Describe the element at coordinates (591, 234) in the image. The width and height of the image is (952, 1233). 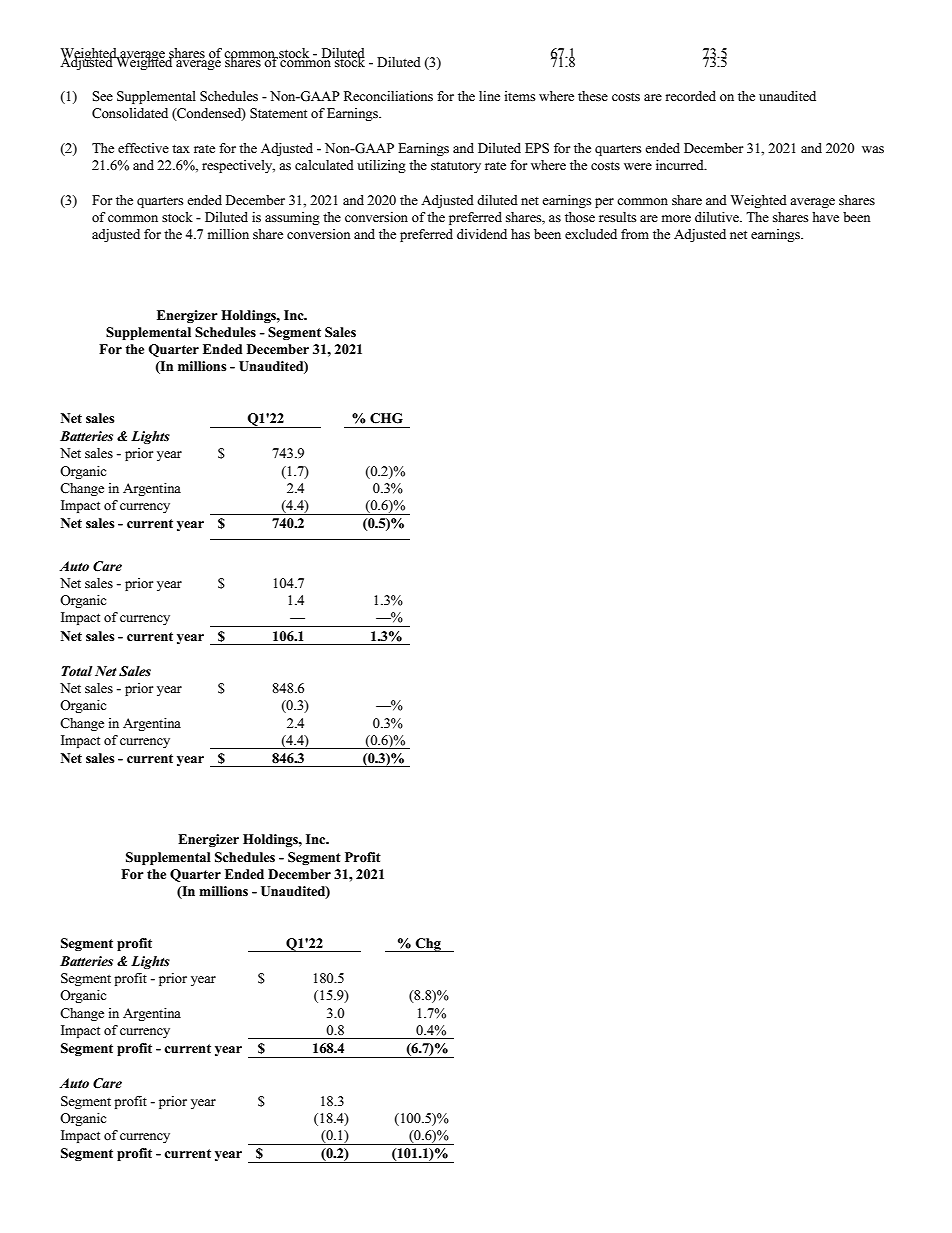
I see `excluded` at that location.
